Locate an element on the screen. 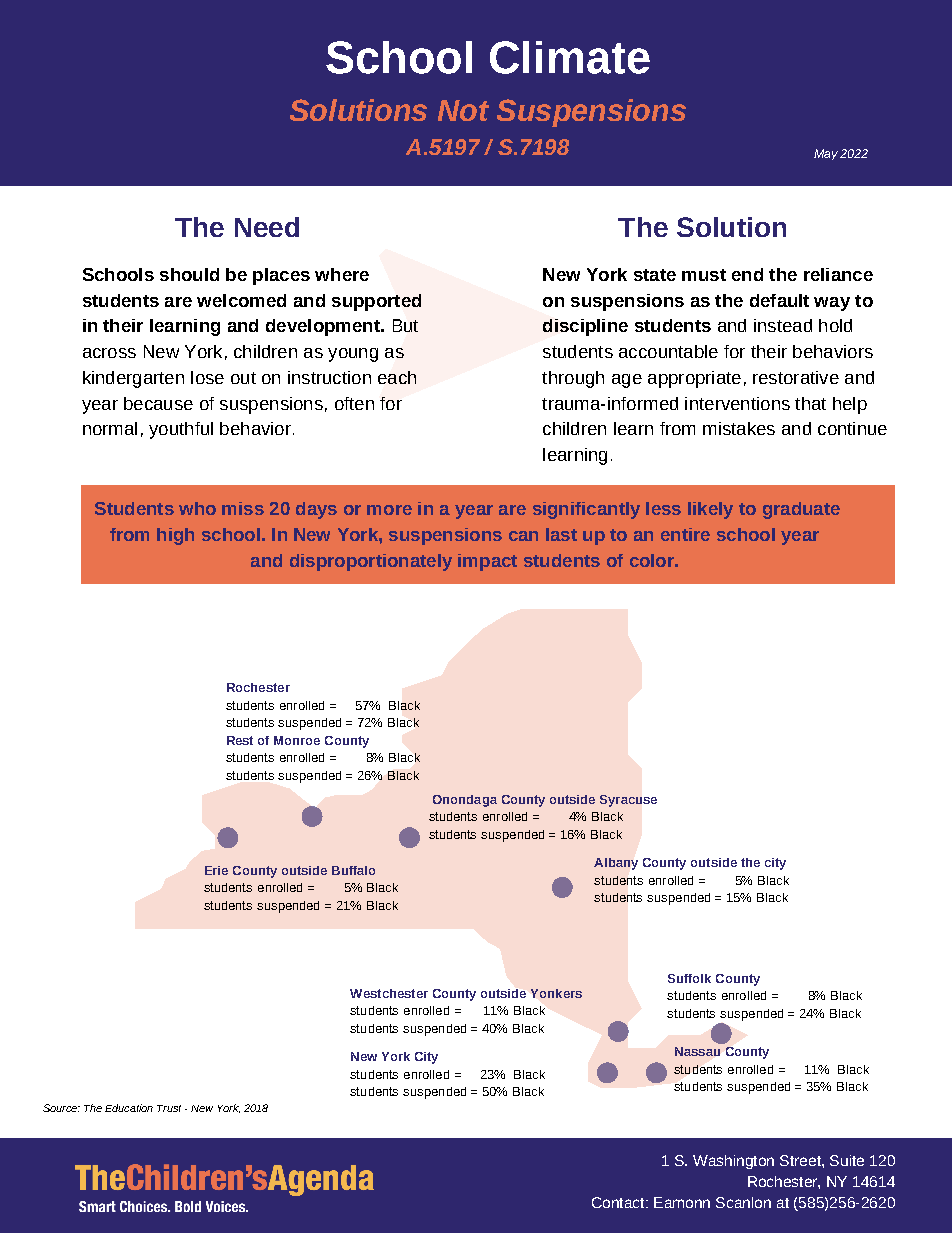  lose is located at coordinates (207, 377).
